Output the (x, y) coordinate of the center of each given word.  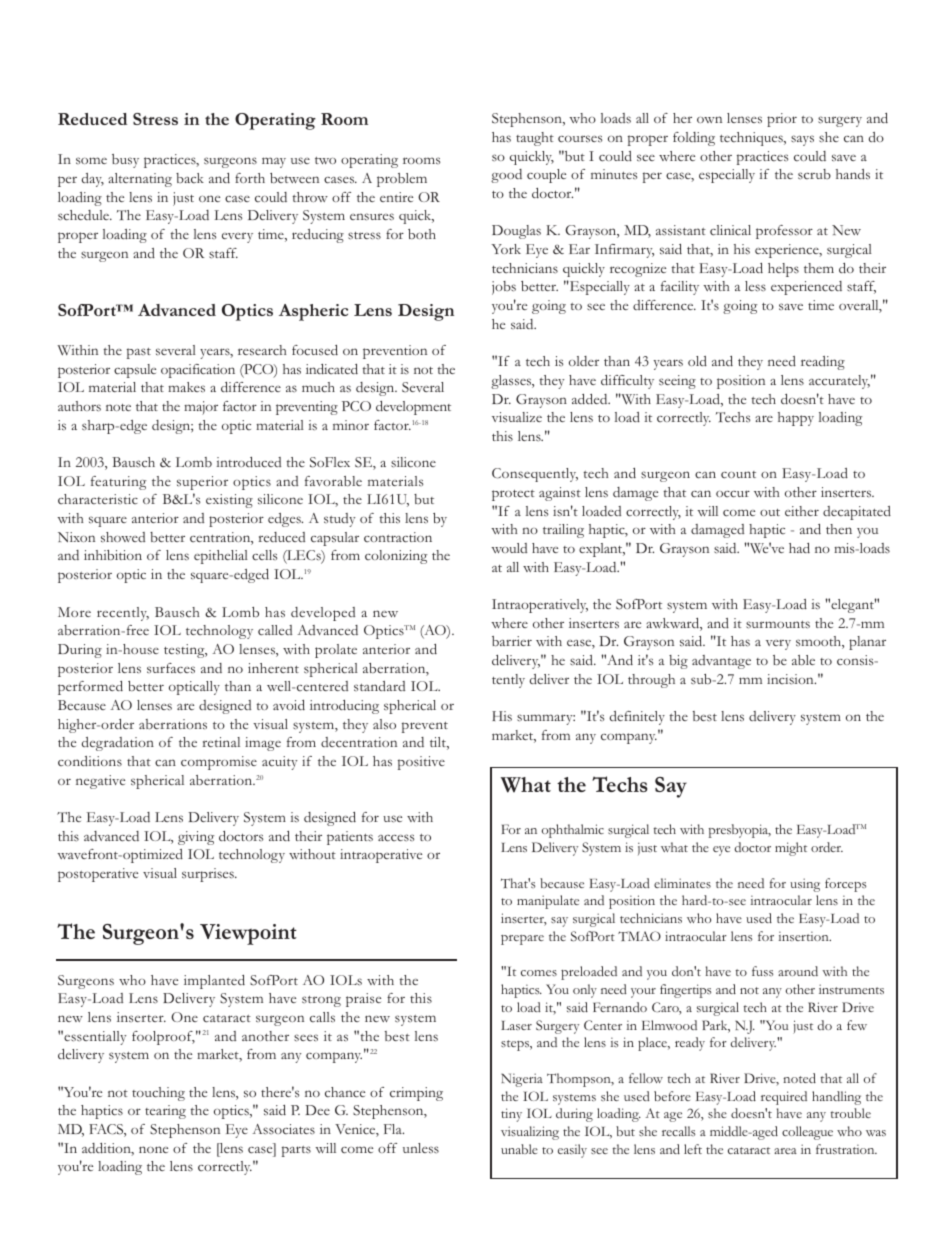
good (506, 176)
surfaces (171, 668)
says (802, 140)
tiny (511, 1115)
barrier (512, 641)
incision (791, 679)
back (190, 178)
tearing (165, 1112)
